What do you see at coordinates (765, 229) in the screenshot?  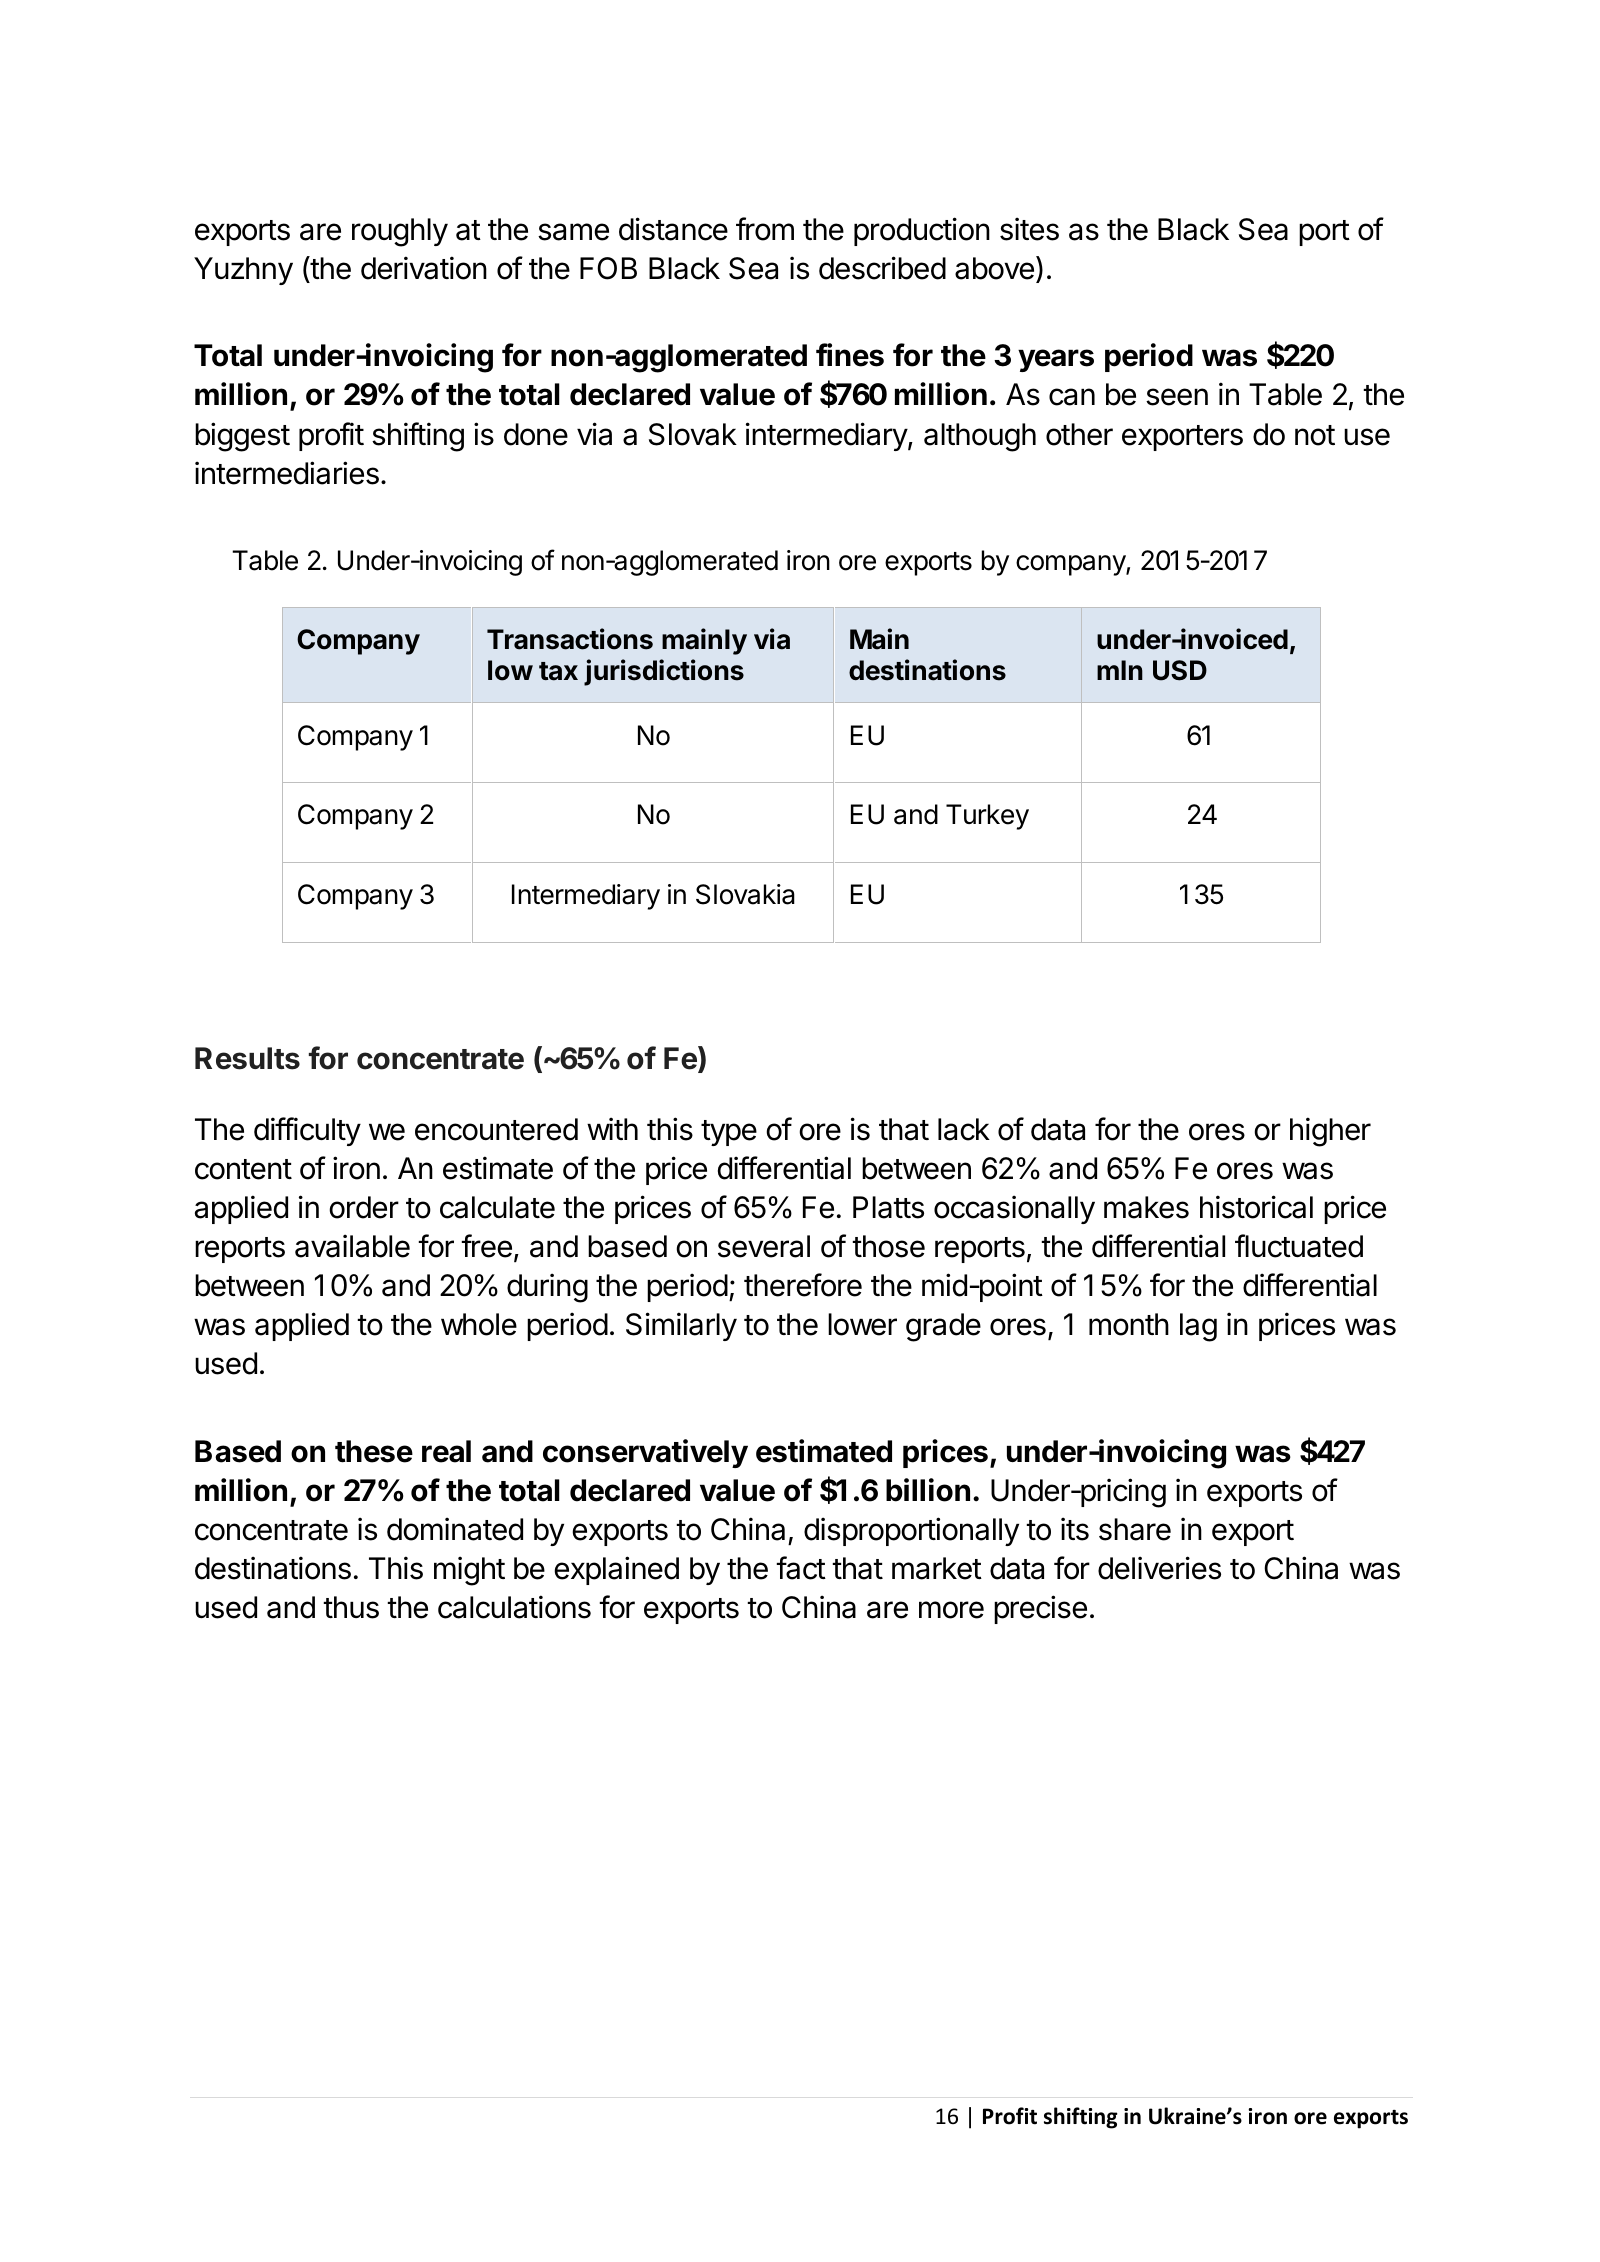 I see `from` at bounding box center [765, 229].
